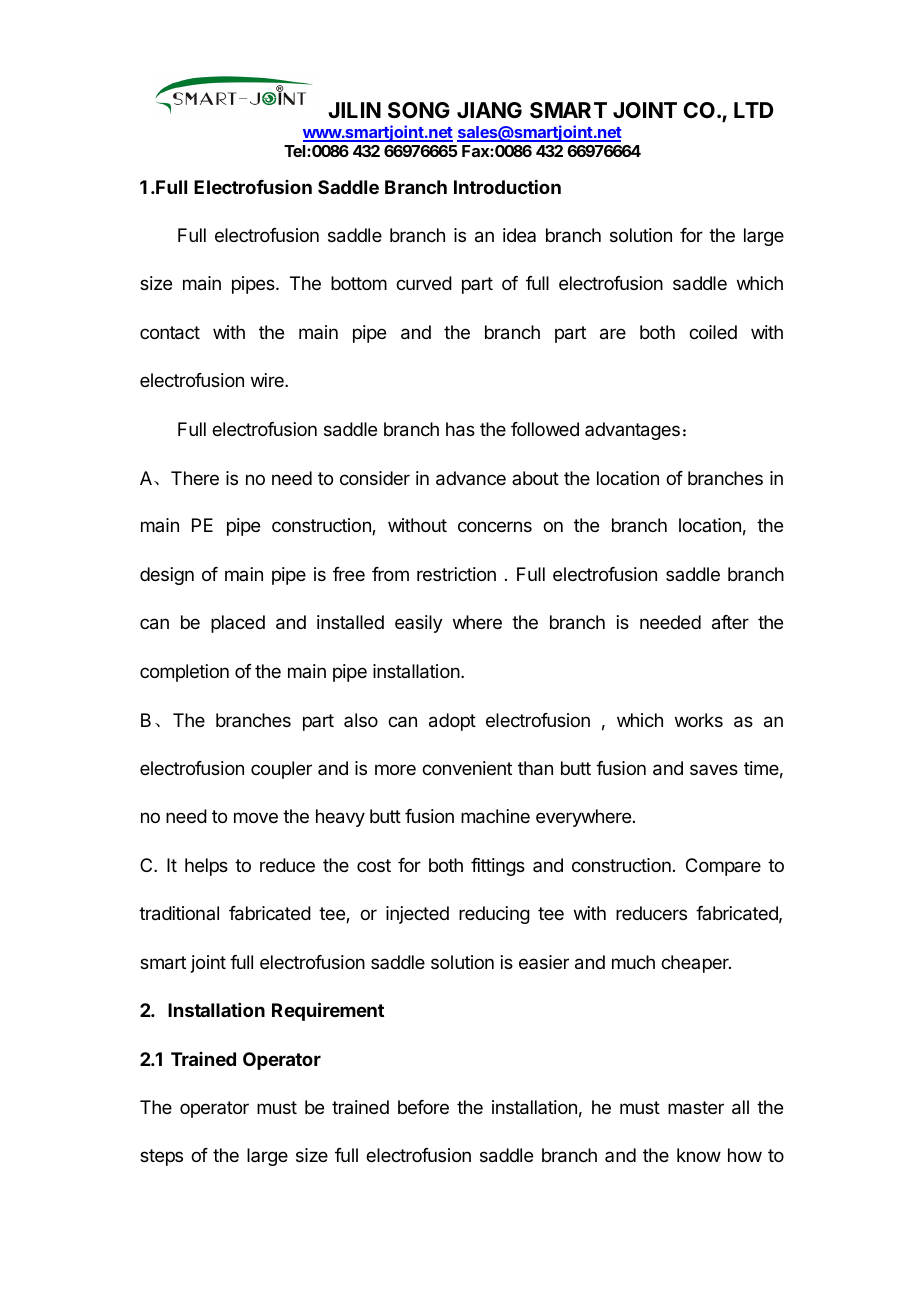 The image size is (924, 1307). I want to click on easily, so click(419, 624).
